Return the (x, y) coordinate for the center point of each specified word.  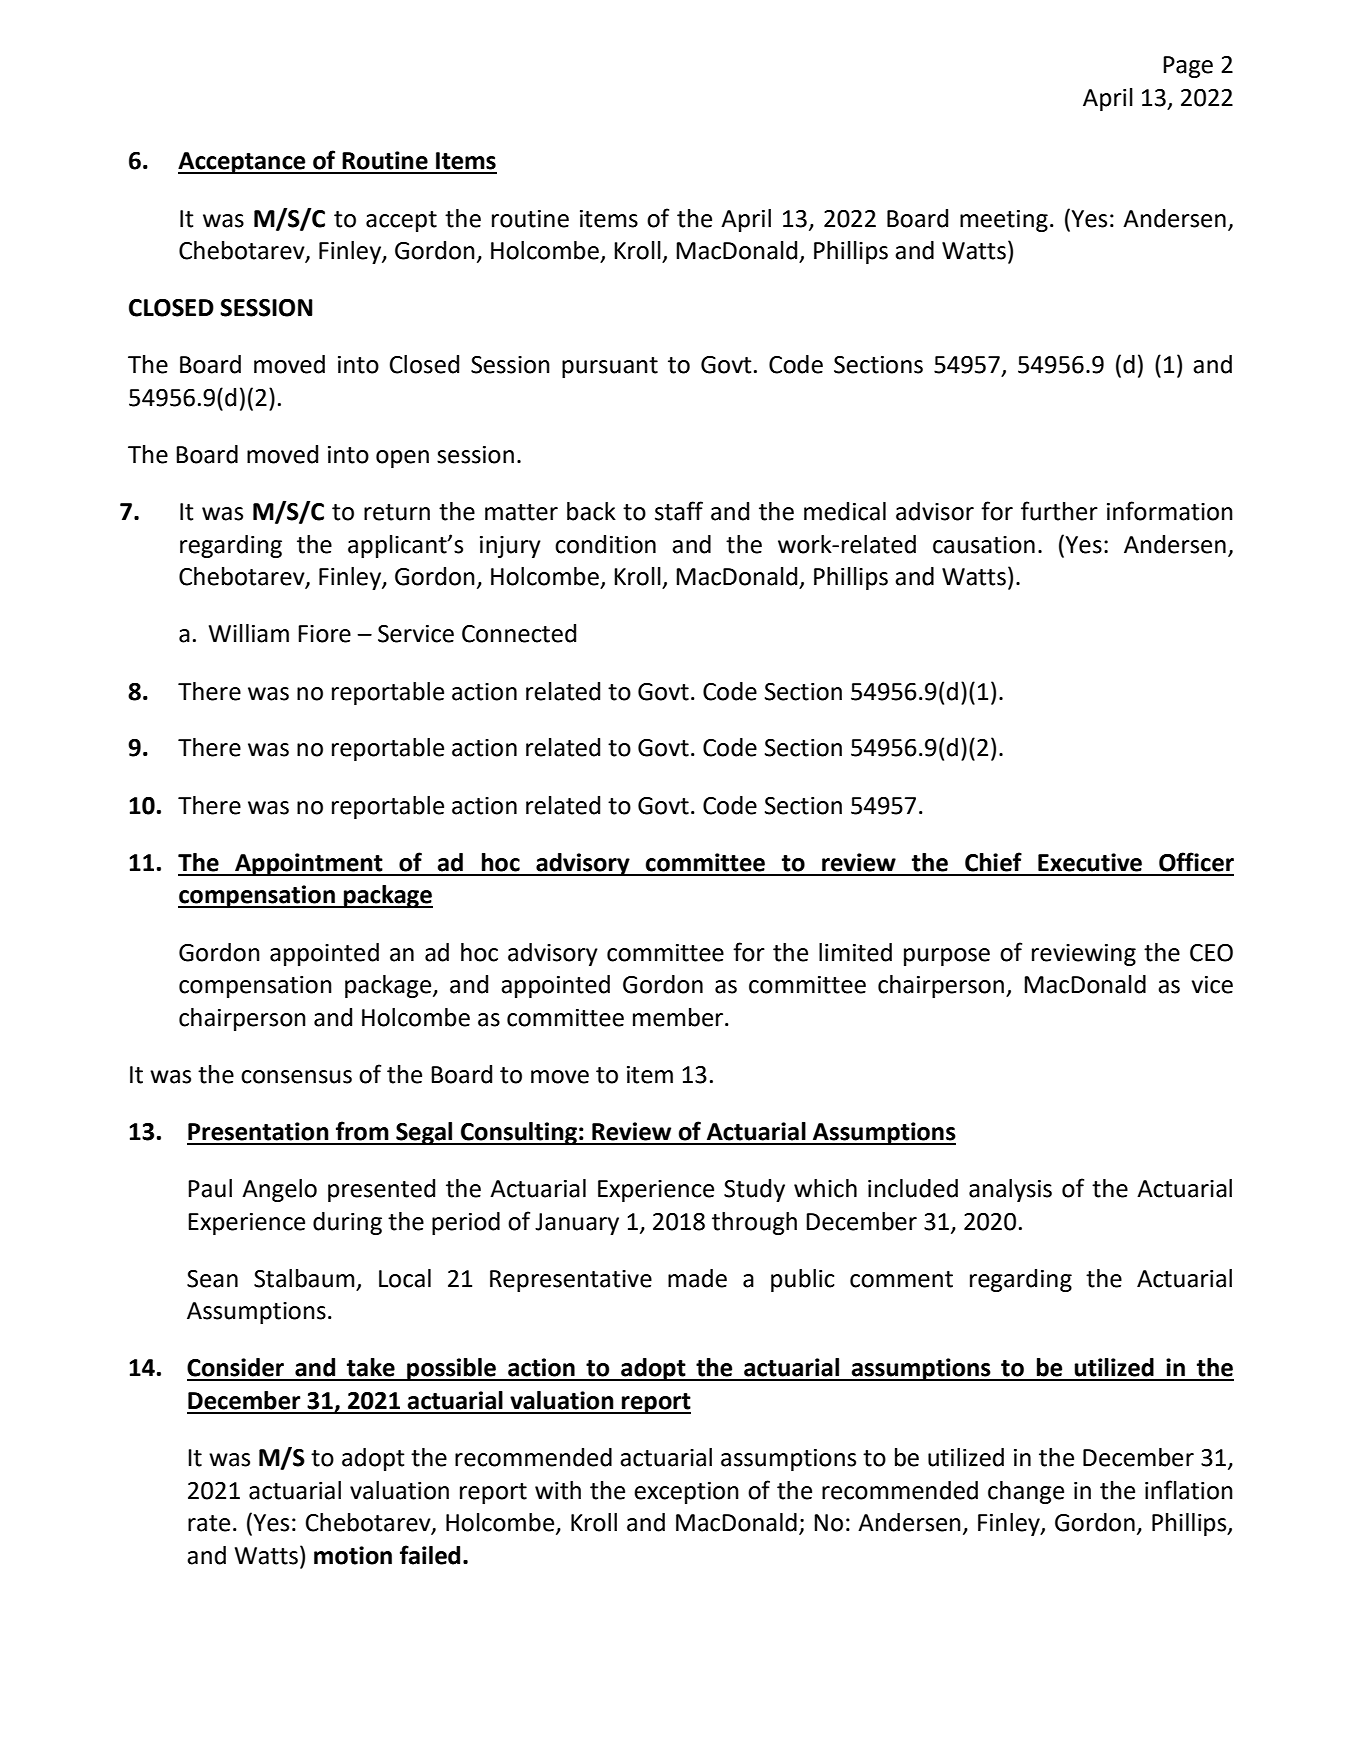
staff (679, 511)
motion (353, 1555)
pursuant (610, 367)
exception (686, 1493)
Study (754, 1190)
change (1026, 1492)
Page (1188, 67)
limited (855, 952)
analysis (1010, 1190)
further (1059, 511)
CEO (1211, 953)
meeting (1004, 221)
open (402, 459)
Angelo (279, 1190)
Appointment (309, 864)
